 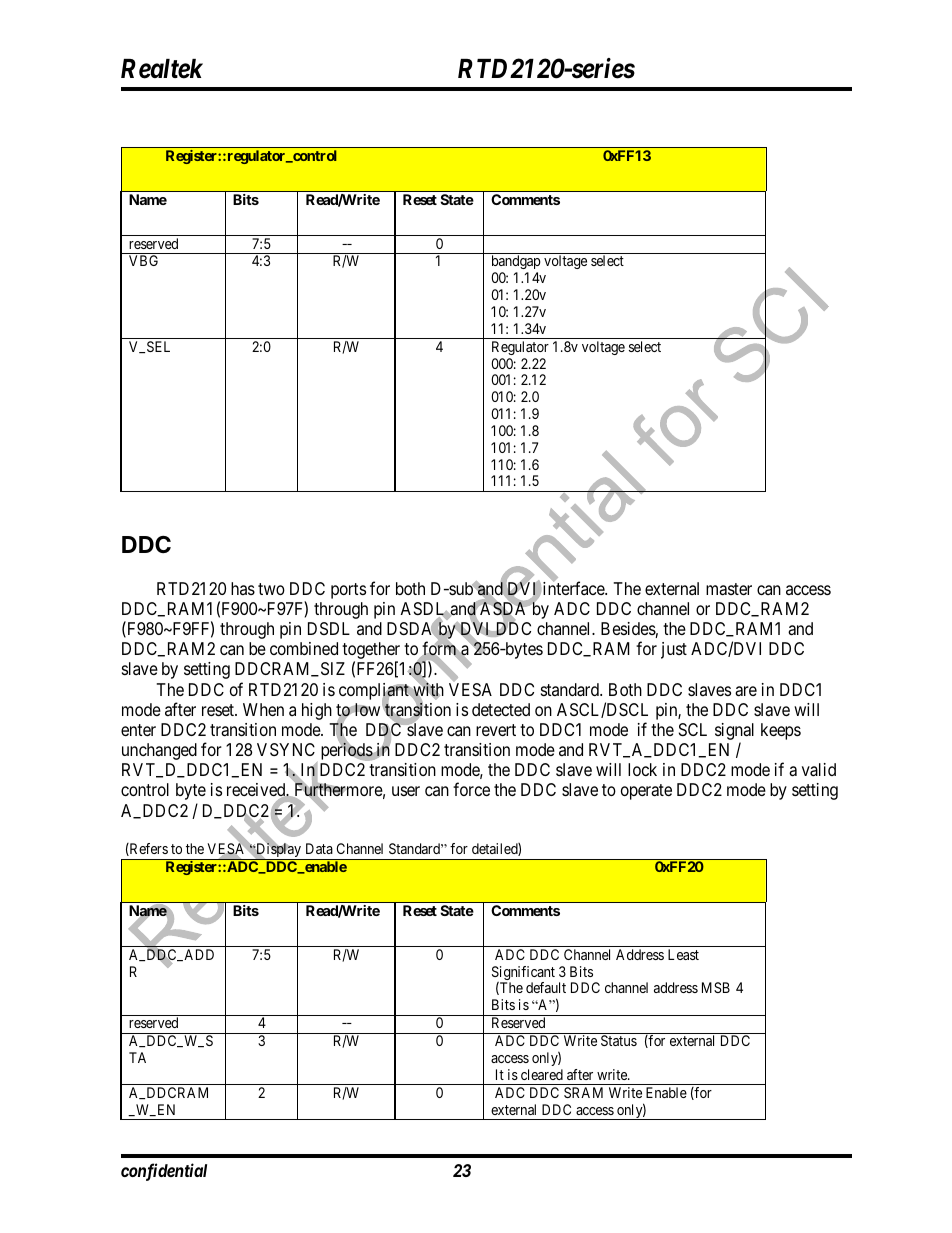 What do you see at coordinates (164, 1172) in the document?
I see `confidential` at bounding box center [164, 1172].
